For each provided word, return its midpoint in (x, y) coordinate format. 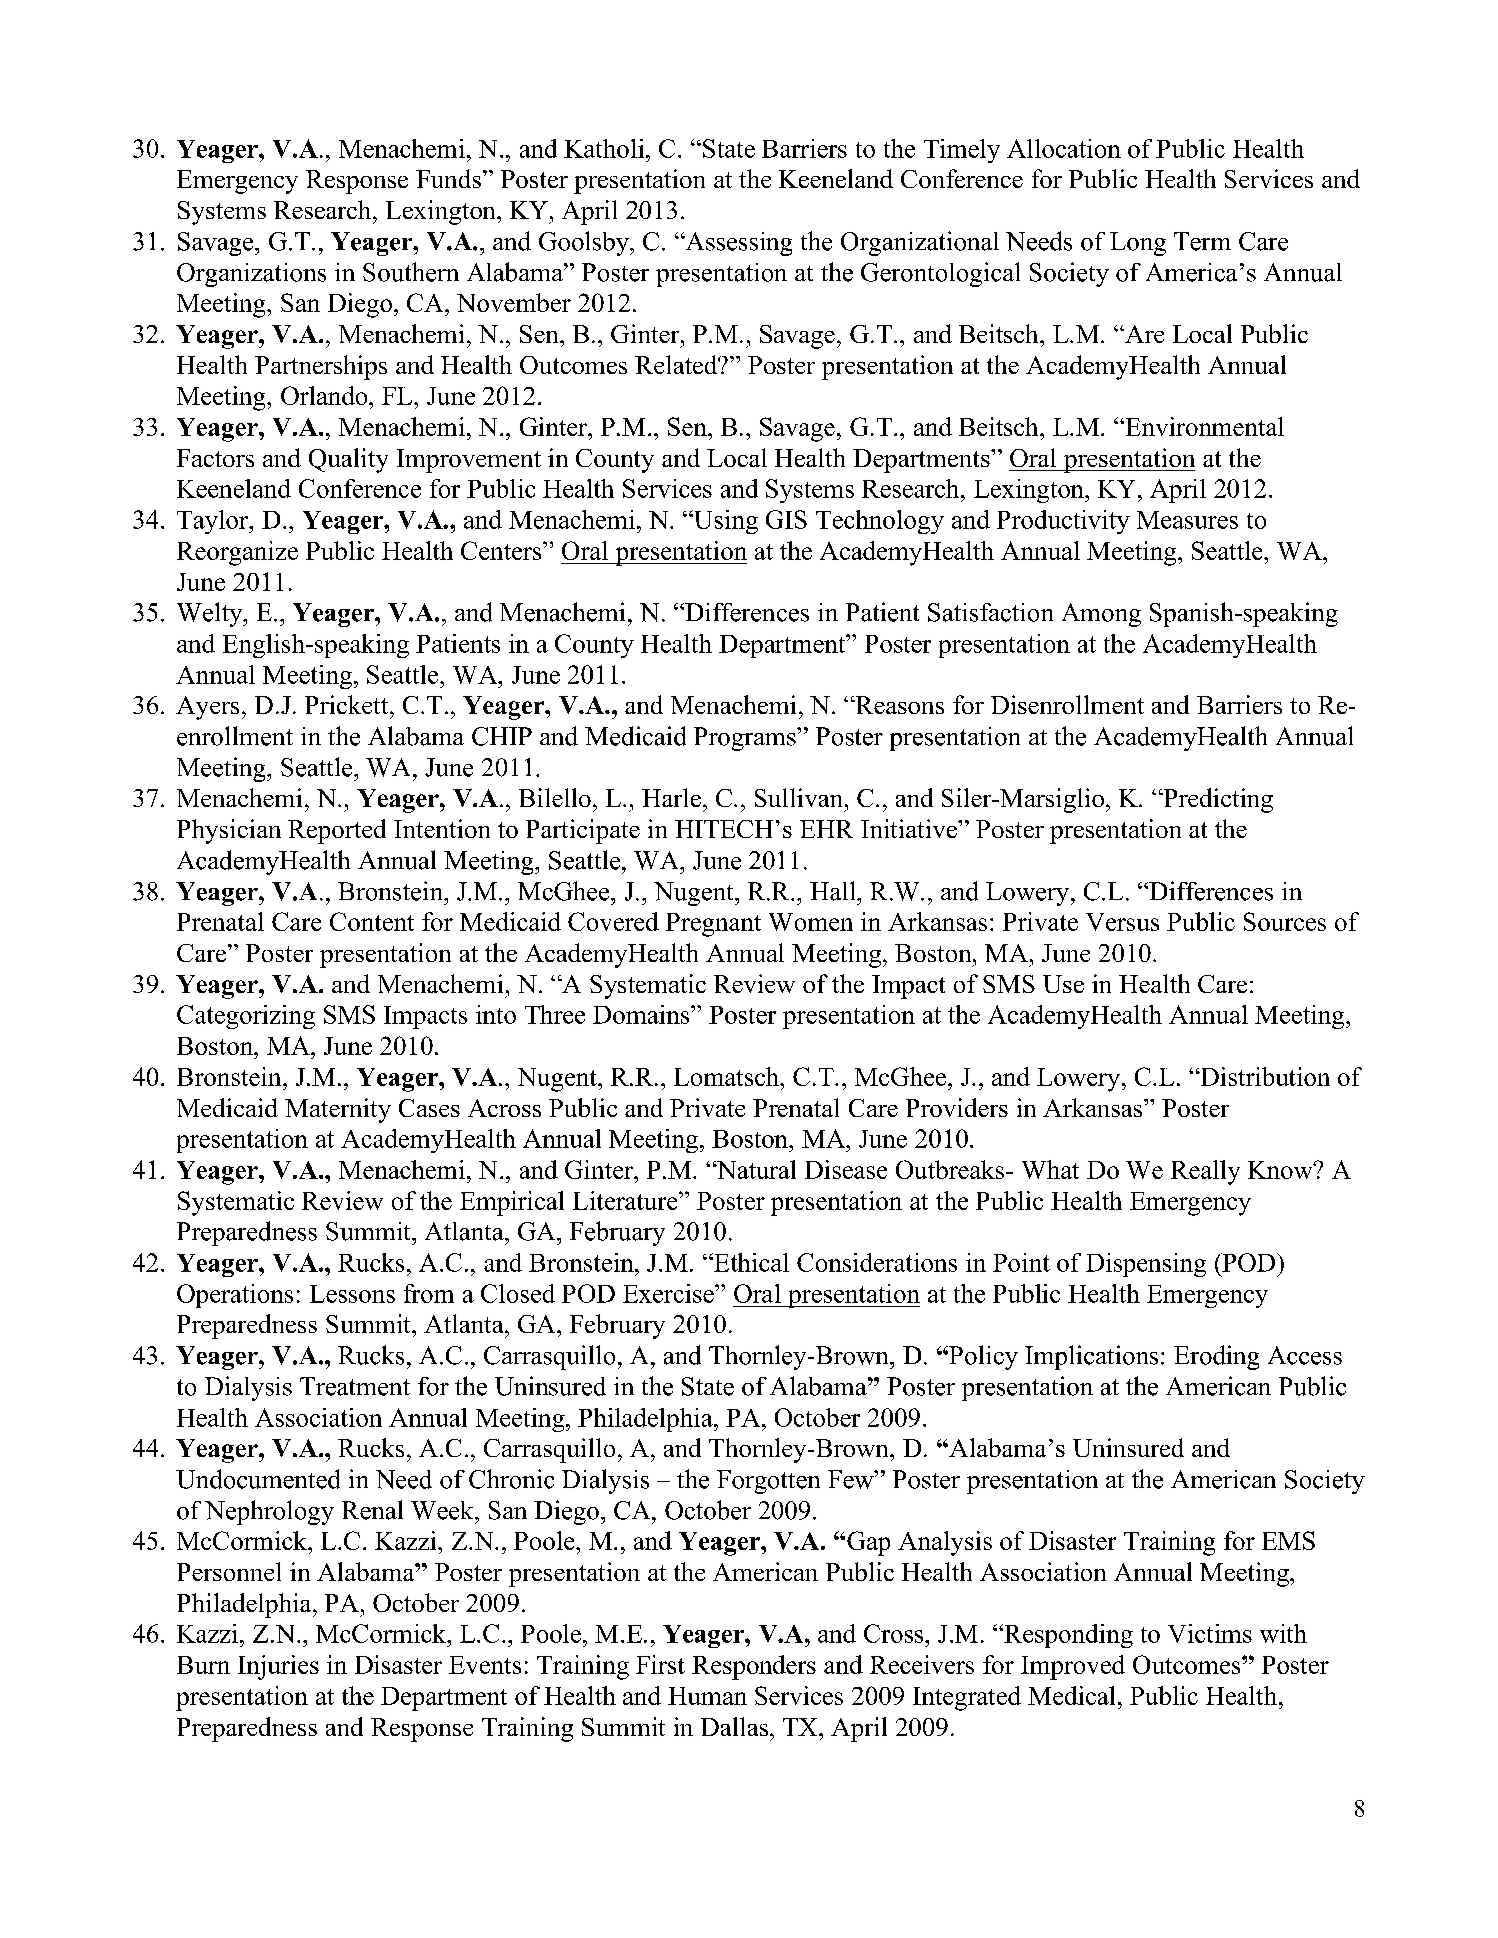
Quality (348, 460)
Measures (1187, 520)
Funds (448, 178)
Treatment (355, 1386)
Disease (846, 1169)
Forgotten (768, 1482)
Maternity (338, 1110)
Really (1205, 1172)
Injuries (278, 1667)
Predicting (1217, 800)
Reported (337, 831)
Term (1202, 241)
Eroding (1216, 1357)
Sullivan (798, 797)
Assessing (737, 244)
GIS (786, 519)
